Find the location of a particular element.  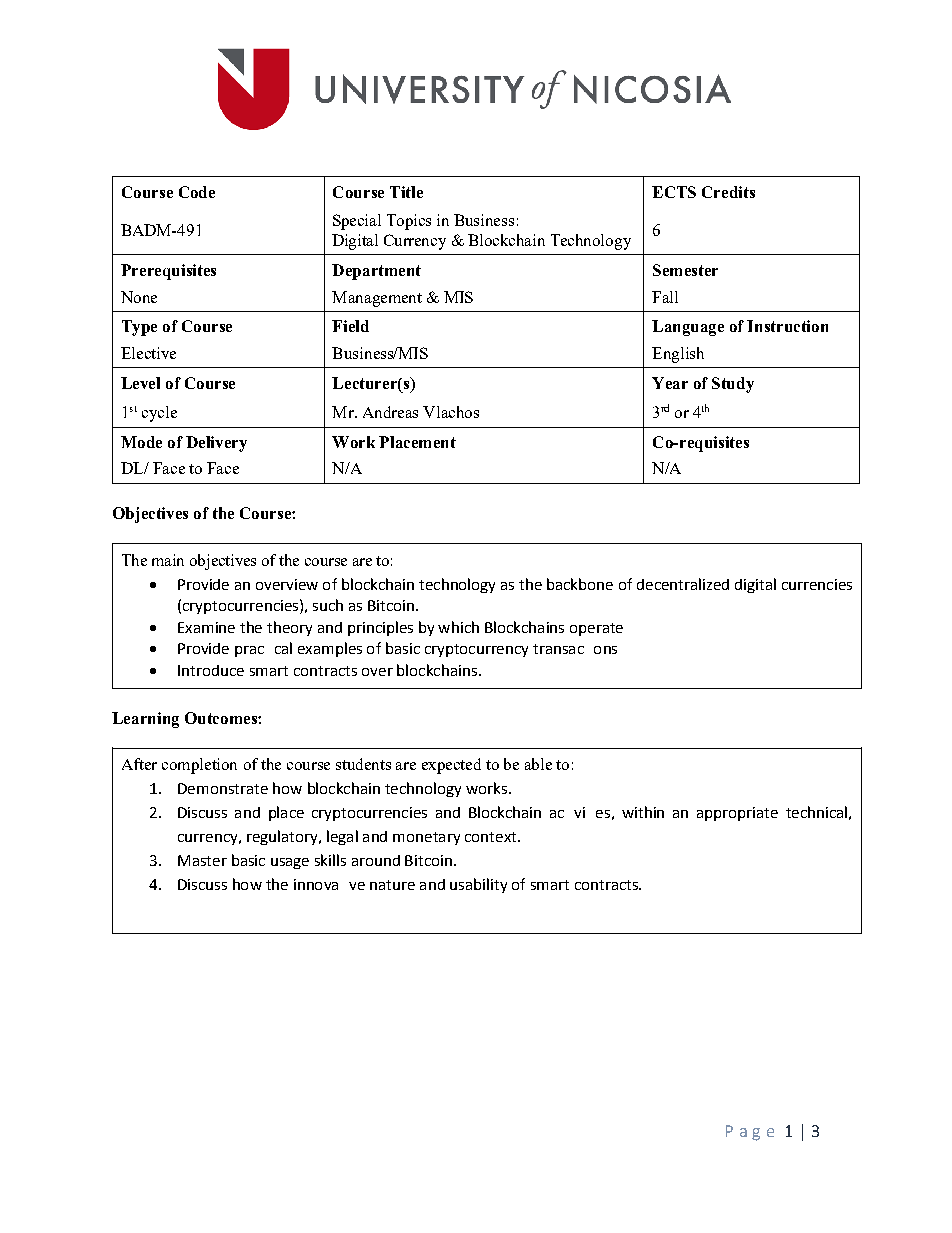

appropriate is located at coordinates (737, 814).
